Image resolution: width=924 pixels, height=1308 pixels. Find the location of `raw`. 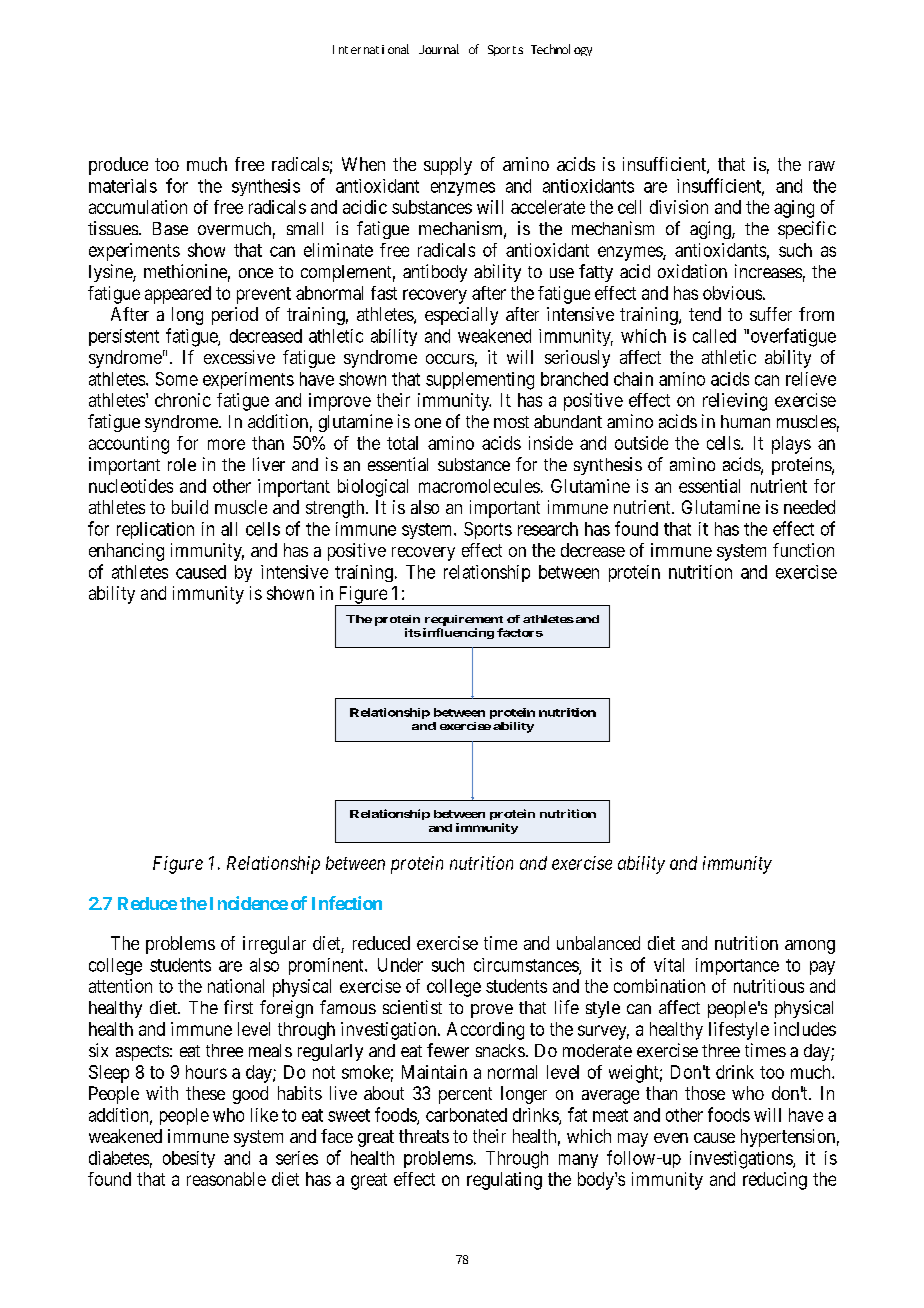

raw is located at coordinates (822, 166).
